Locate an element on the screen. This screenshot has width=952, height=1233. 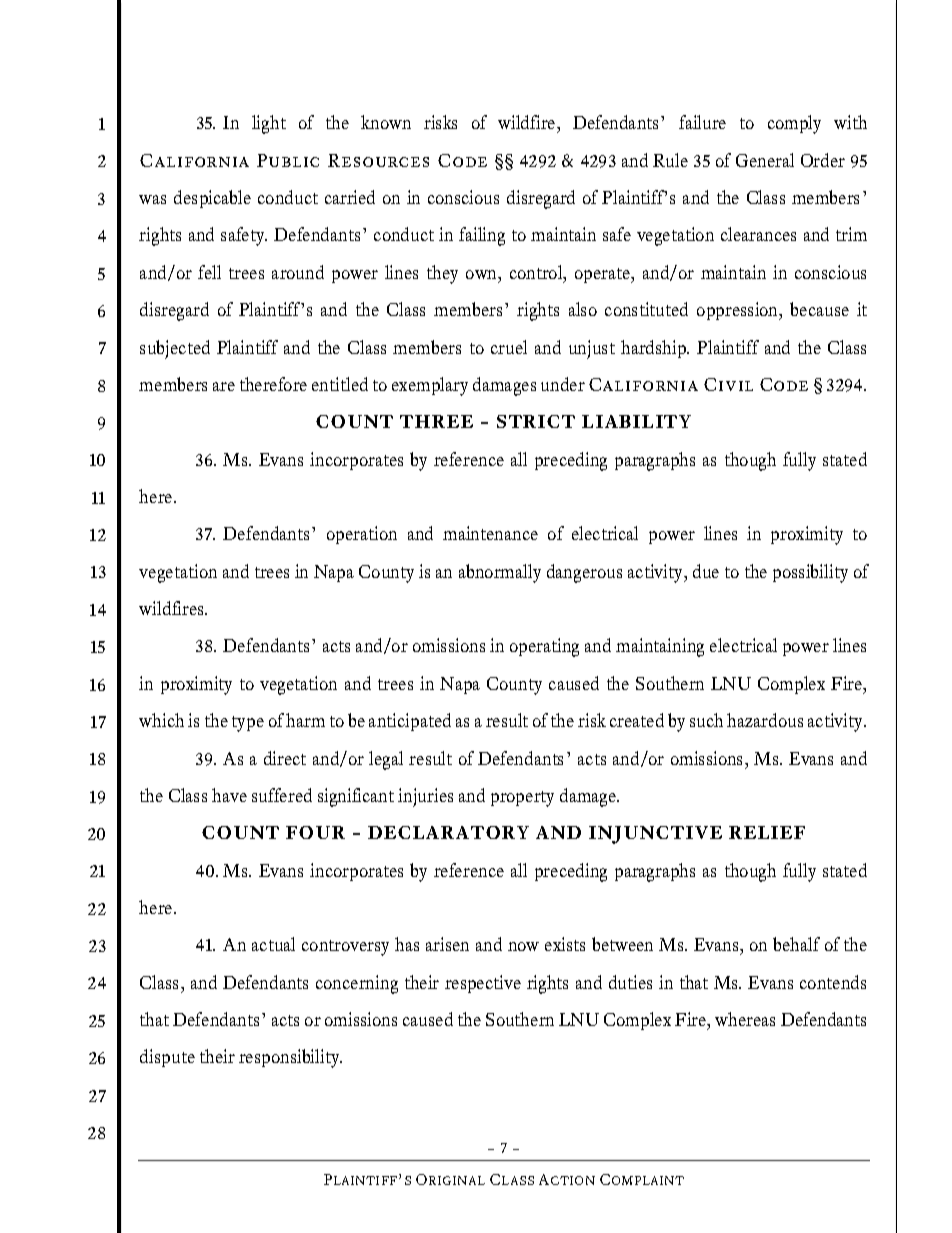
known is located at coordinates (386, 122).
